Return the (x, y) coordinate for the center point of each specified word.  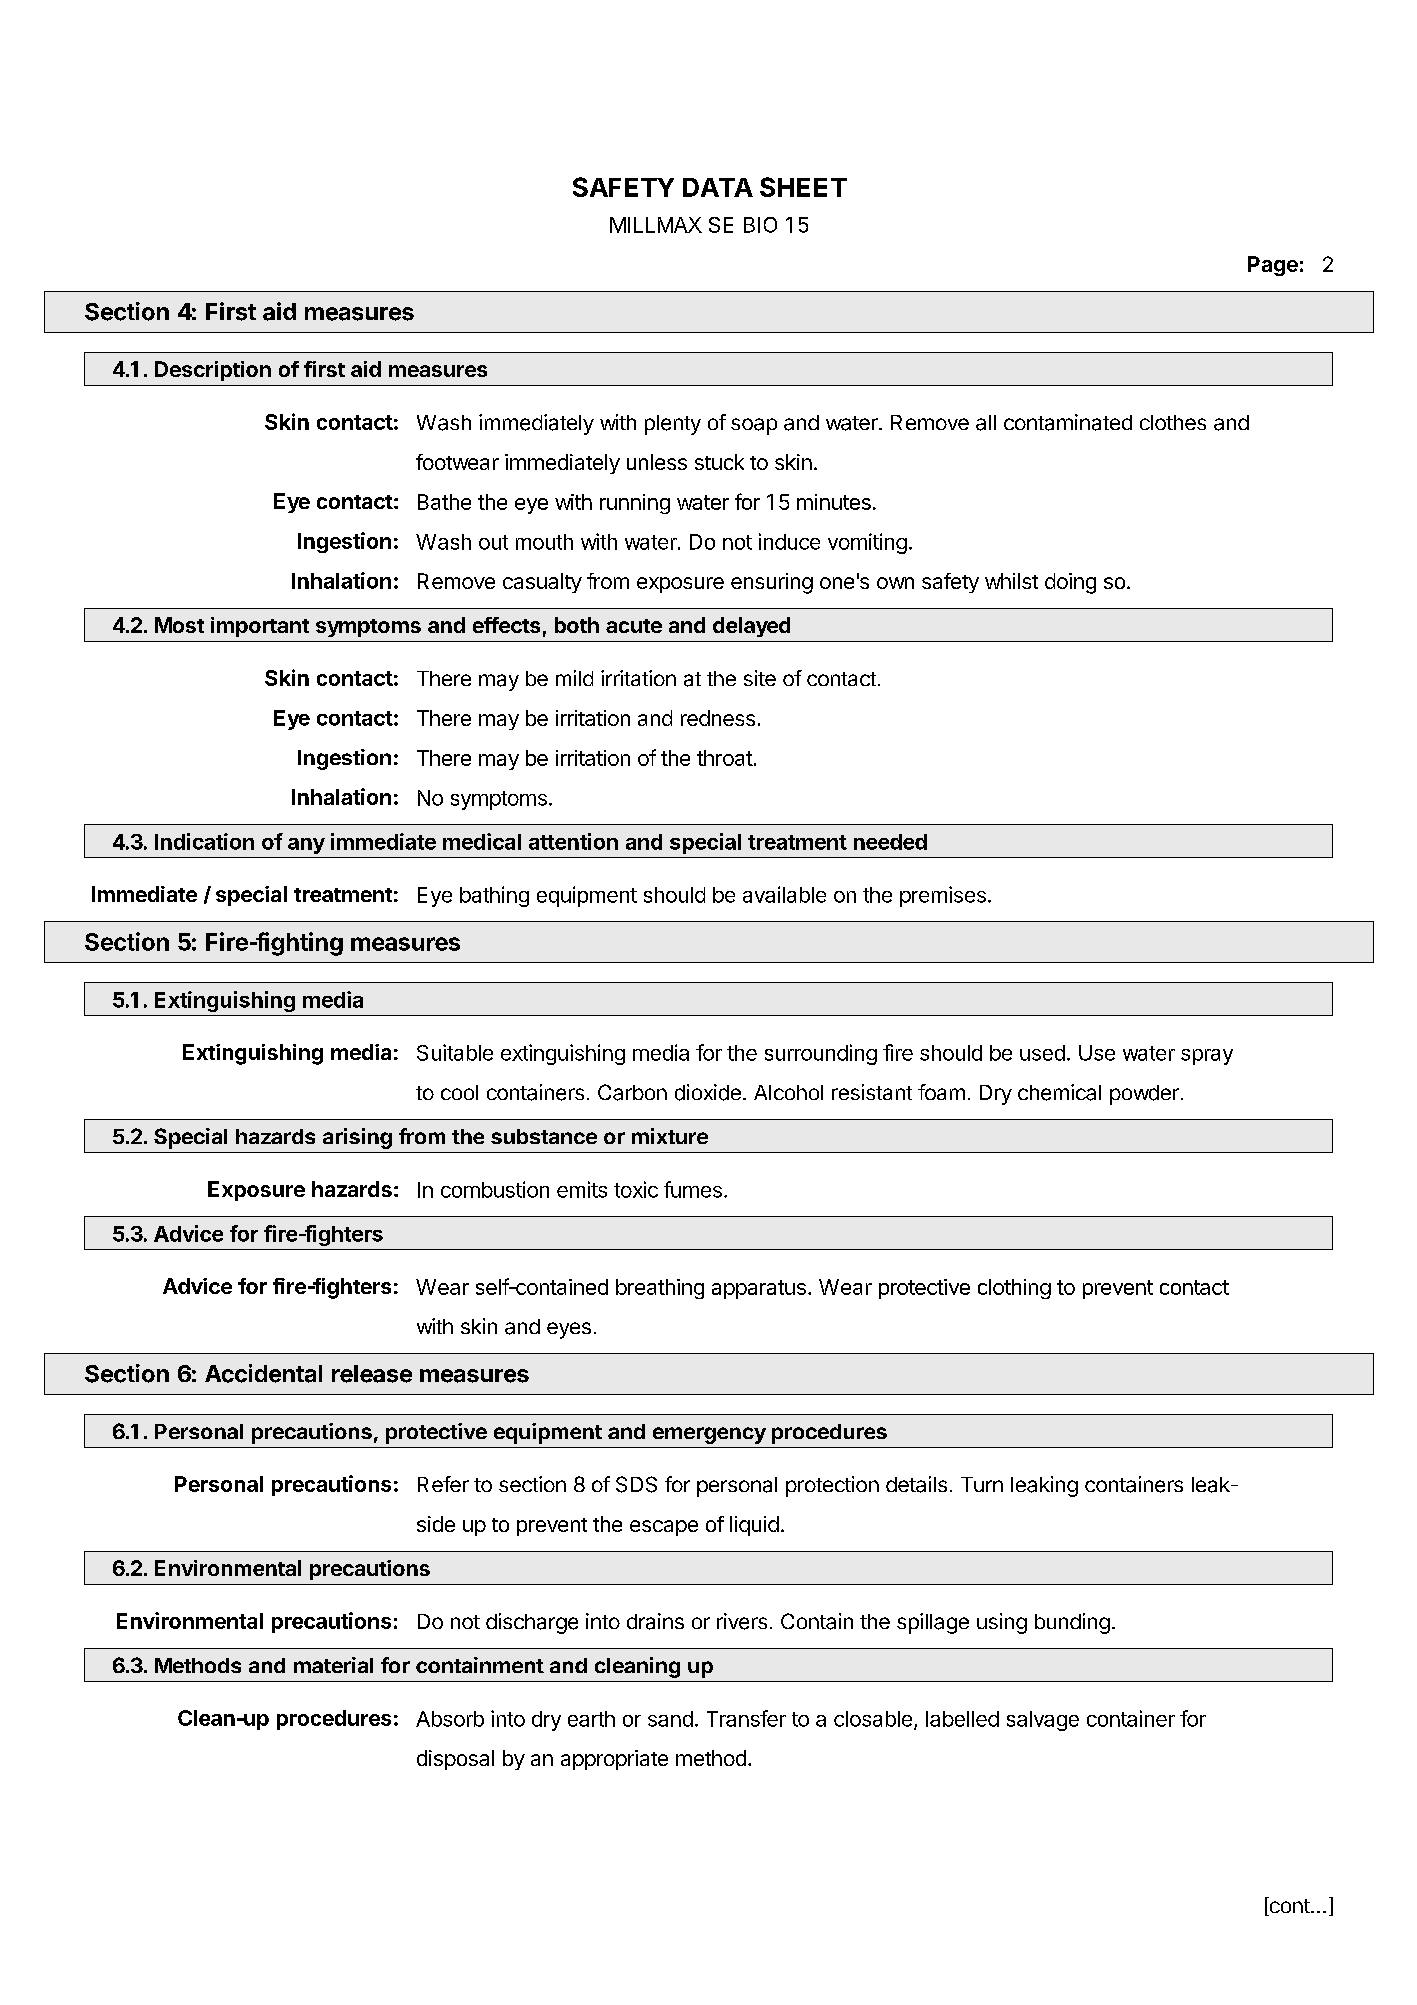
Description (213, 371)
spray (1207, 1057)
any (306, 846)
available (784, 894)
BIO (760, 225)
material (333, 1665)
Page (1273, 266)
